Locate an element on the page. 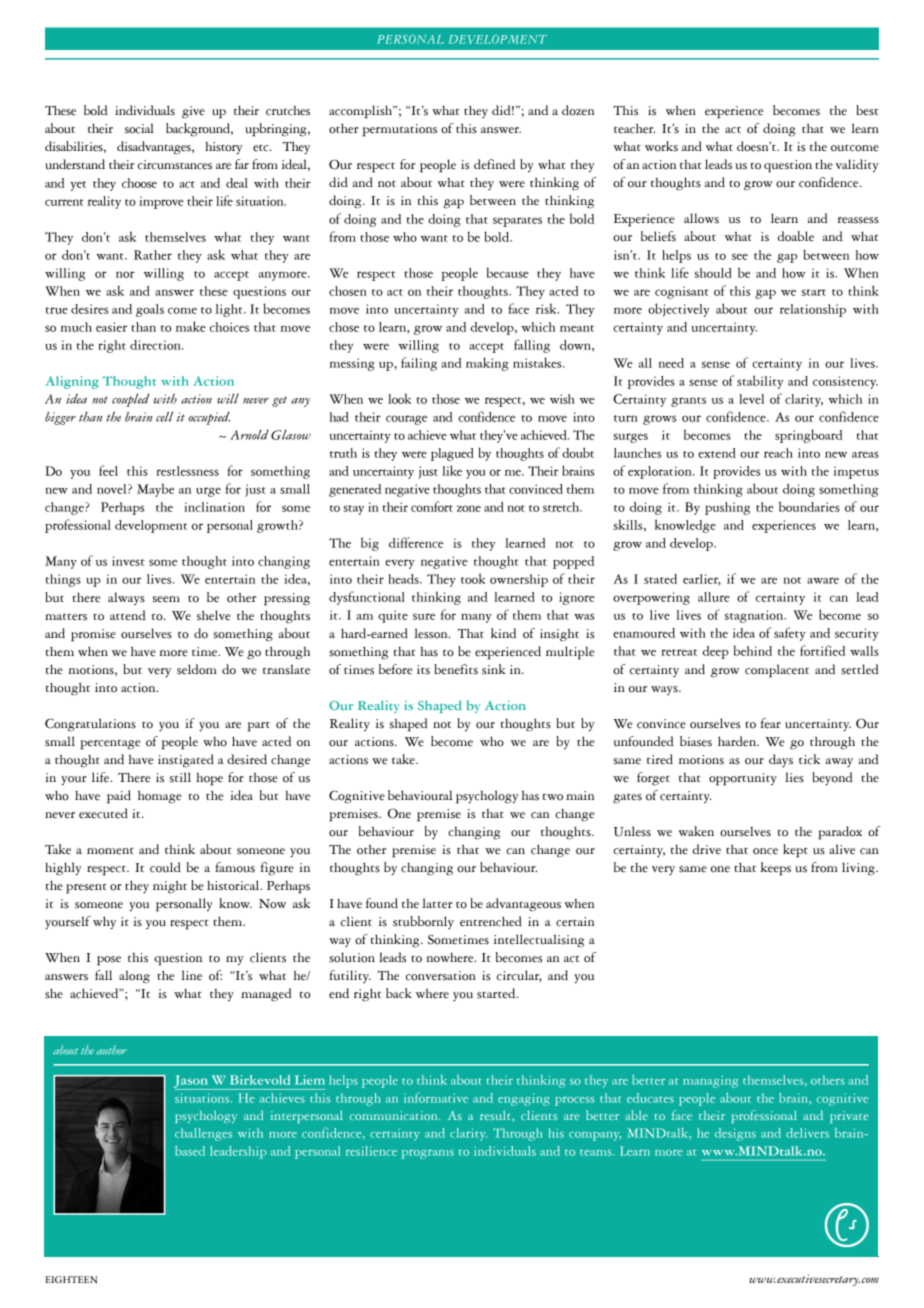  EIGHTEEN is located at coordinates (71, 1280).
